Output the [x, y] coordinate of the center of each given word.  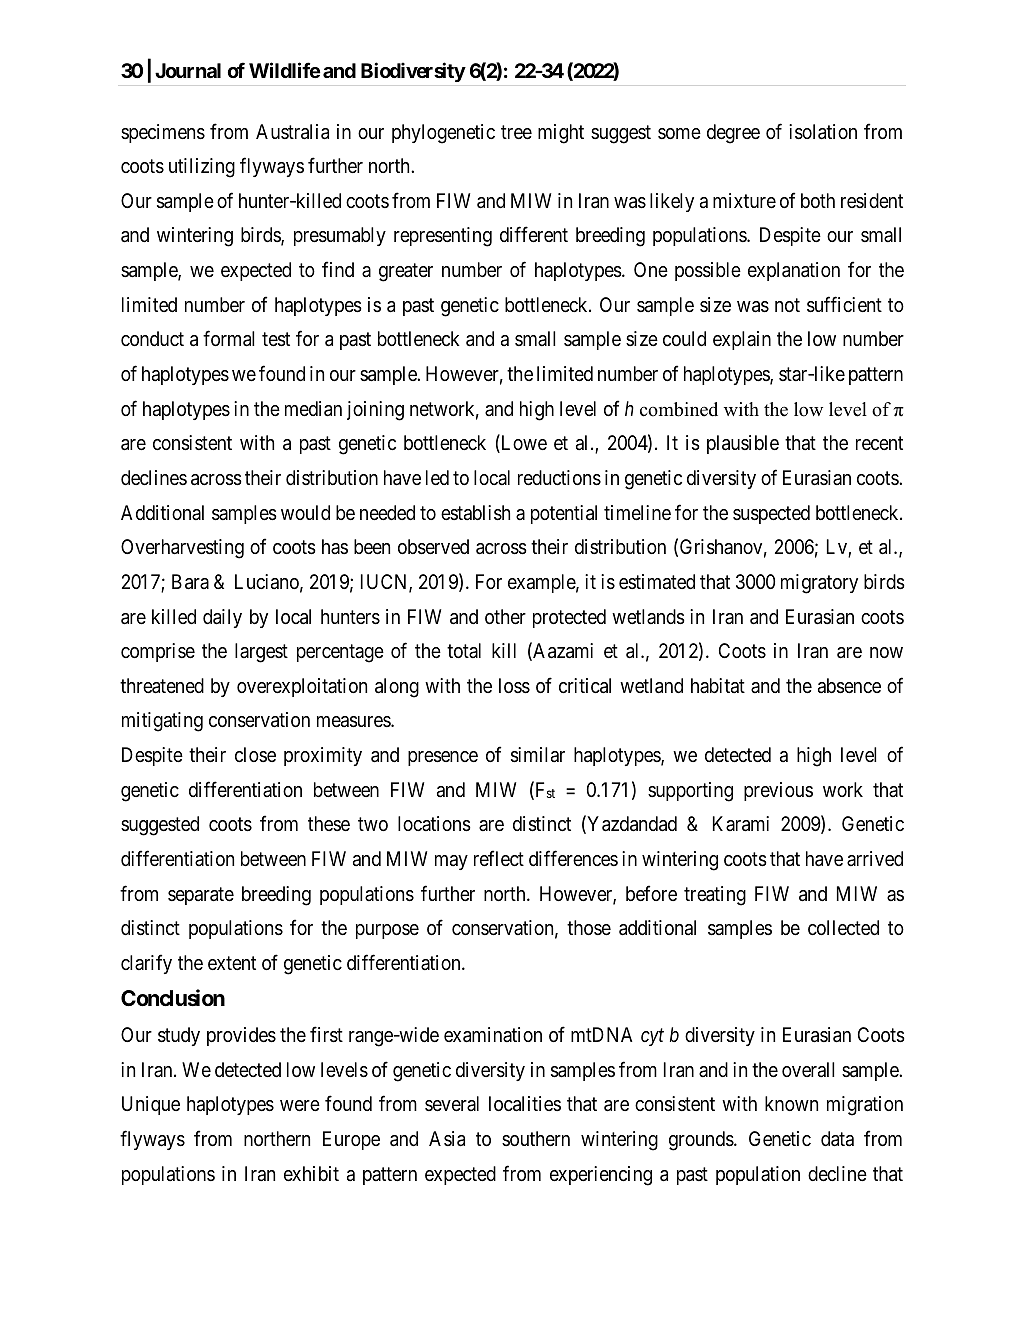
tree [516, 132]
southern [536, 1139]
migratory [819, 584]
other [505, 617]
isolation [823, 132]
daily [222, 618]
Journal [188, 70]
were [300, 1106]
